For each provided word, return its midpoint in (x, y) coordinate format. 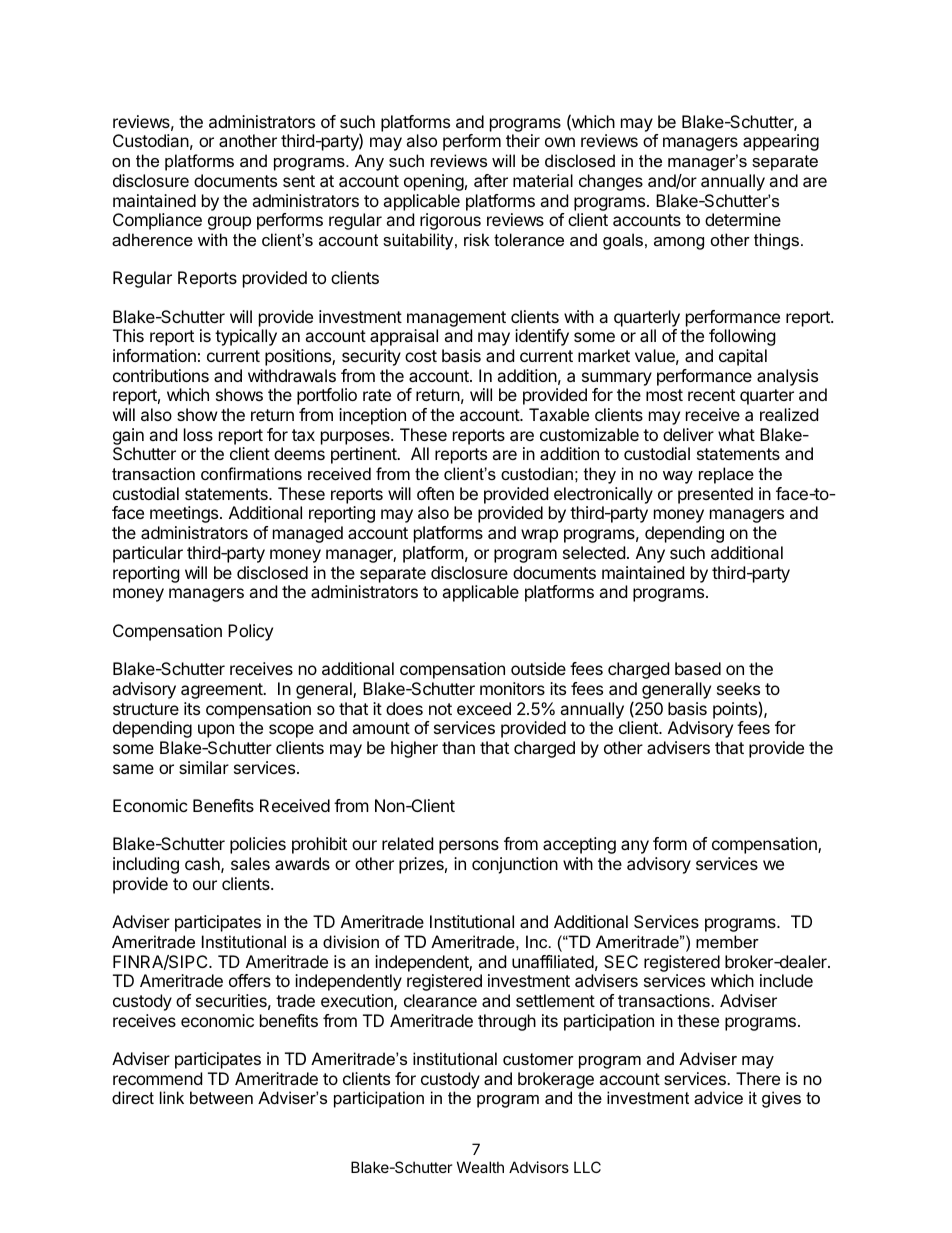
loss (198, 434)
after (491, 180)
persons (469, 847)
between (221, 1097)
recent (711, 395)
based (698, 668)
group (229, 223)
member (727, 941)
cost (421, 356)
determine (743, 219)
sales (250, 863)
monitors (512, 688)
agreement (222, 691)
